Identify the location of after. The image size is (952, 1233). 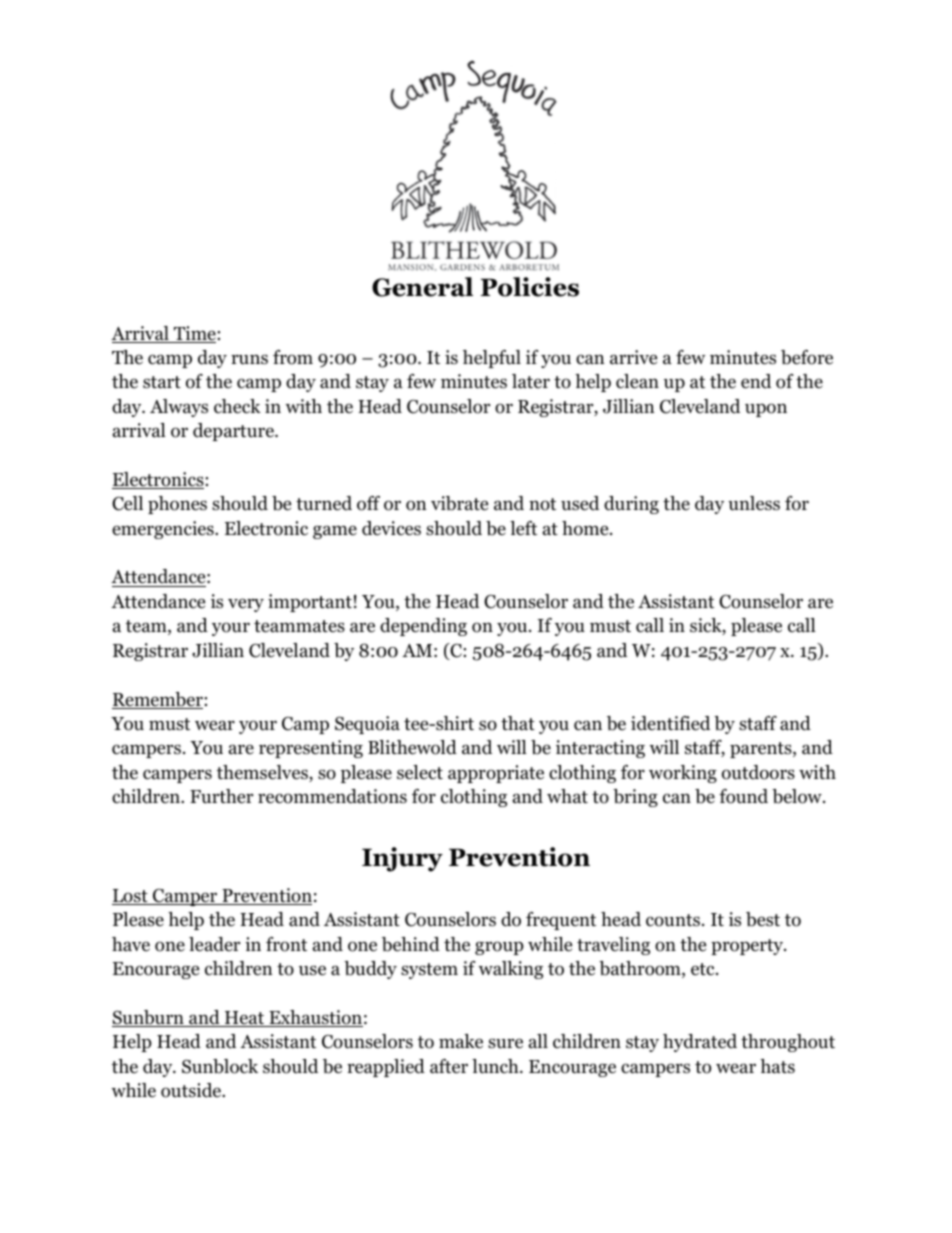
(449, 1066).
